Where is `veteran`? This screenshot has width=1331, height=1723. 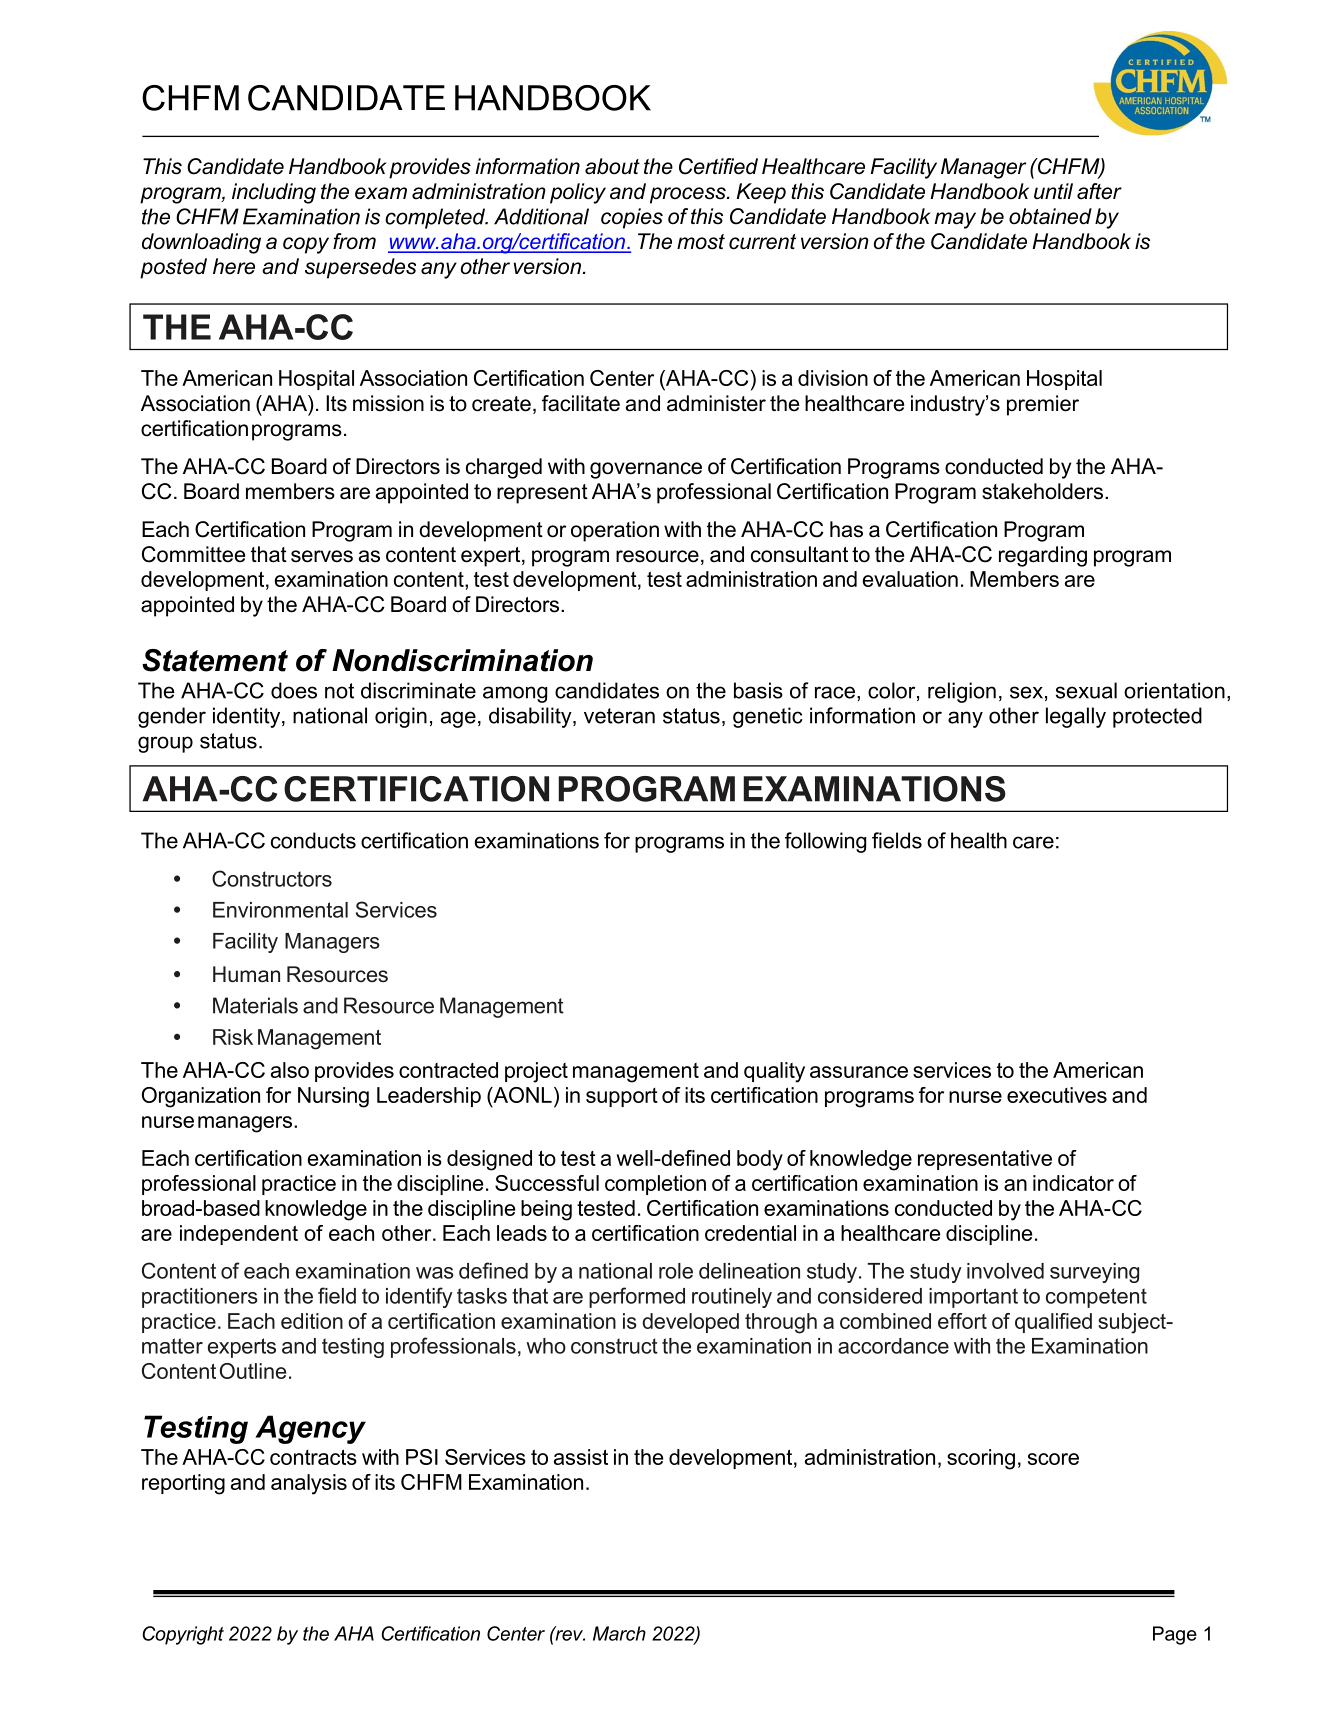 veteran is located at coordinates (619, 716).
